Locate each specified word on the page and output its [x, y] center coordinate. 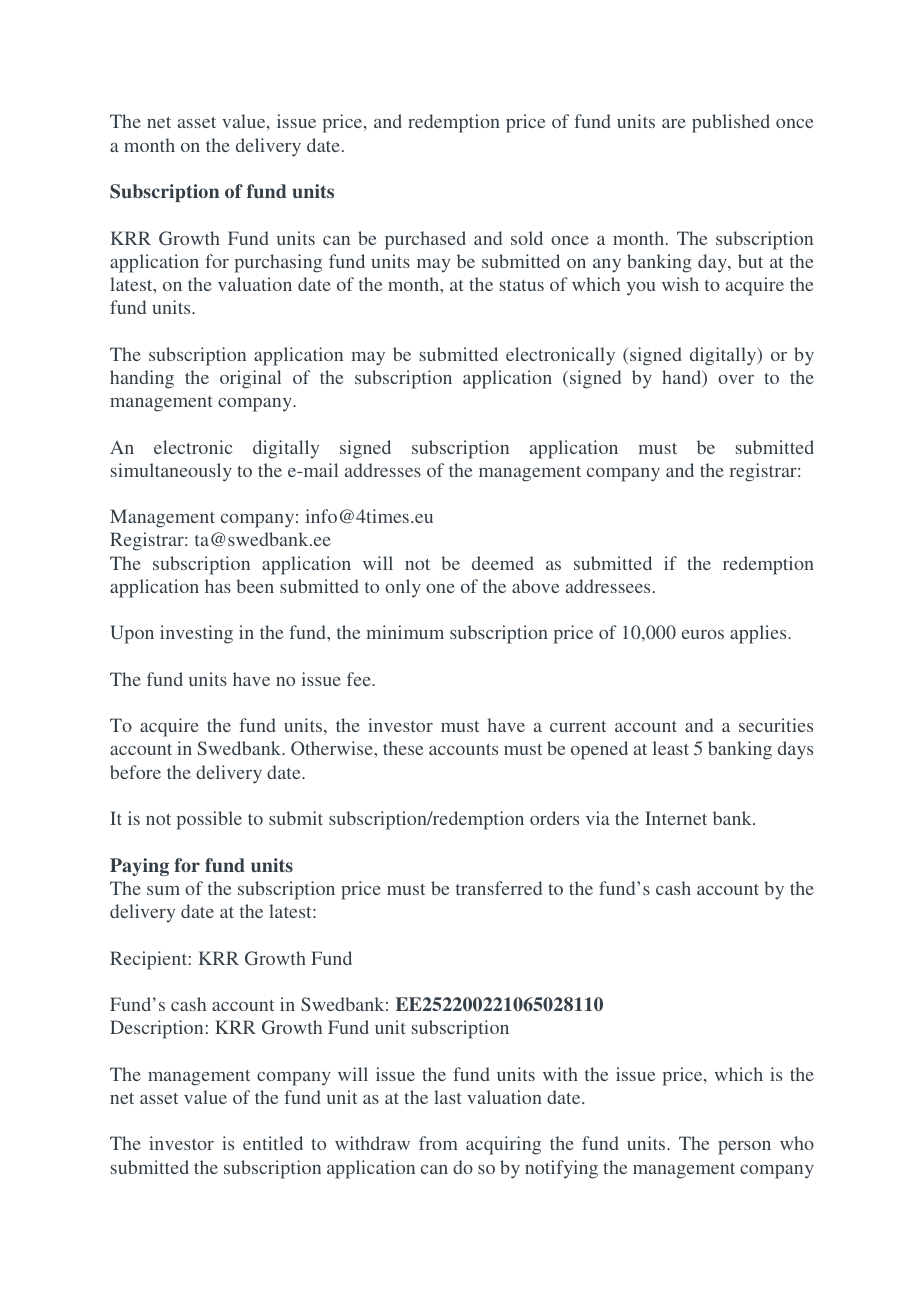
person [744, 1148]
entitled [273, 1143]
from [438, 1143]
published [731, 123]
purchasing [278, 263]
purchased [425, 240]
